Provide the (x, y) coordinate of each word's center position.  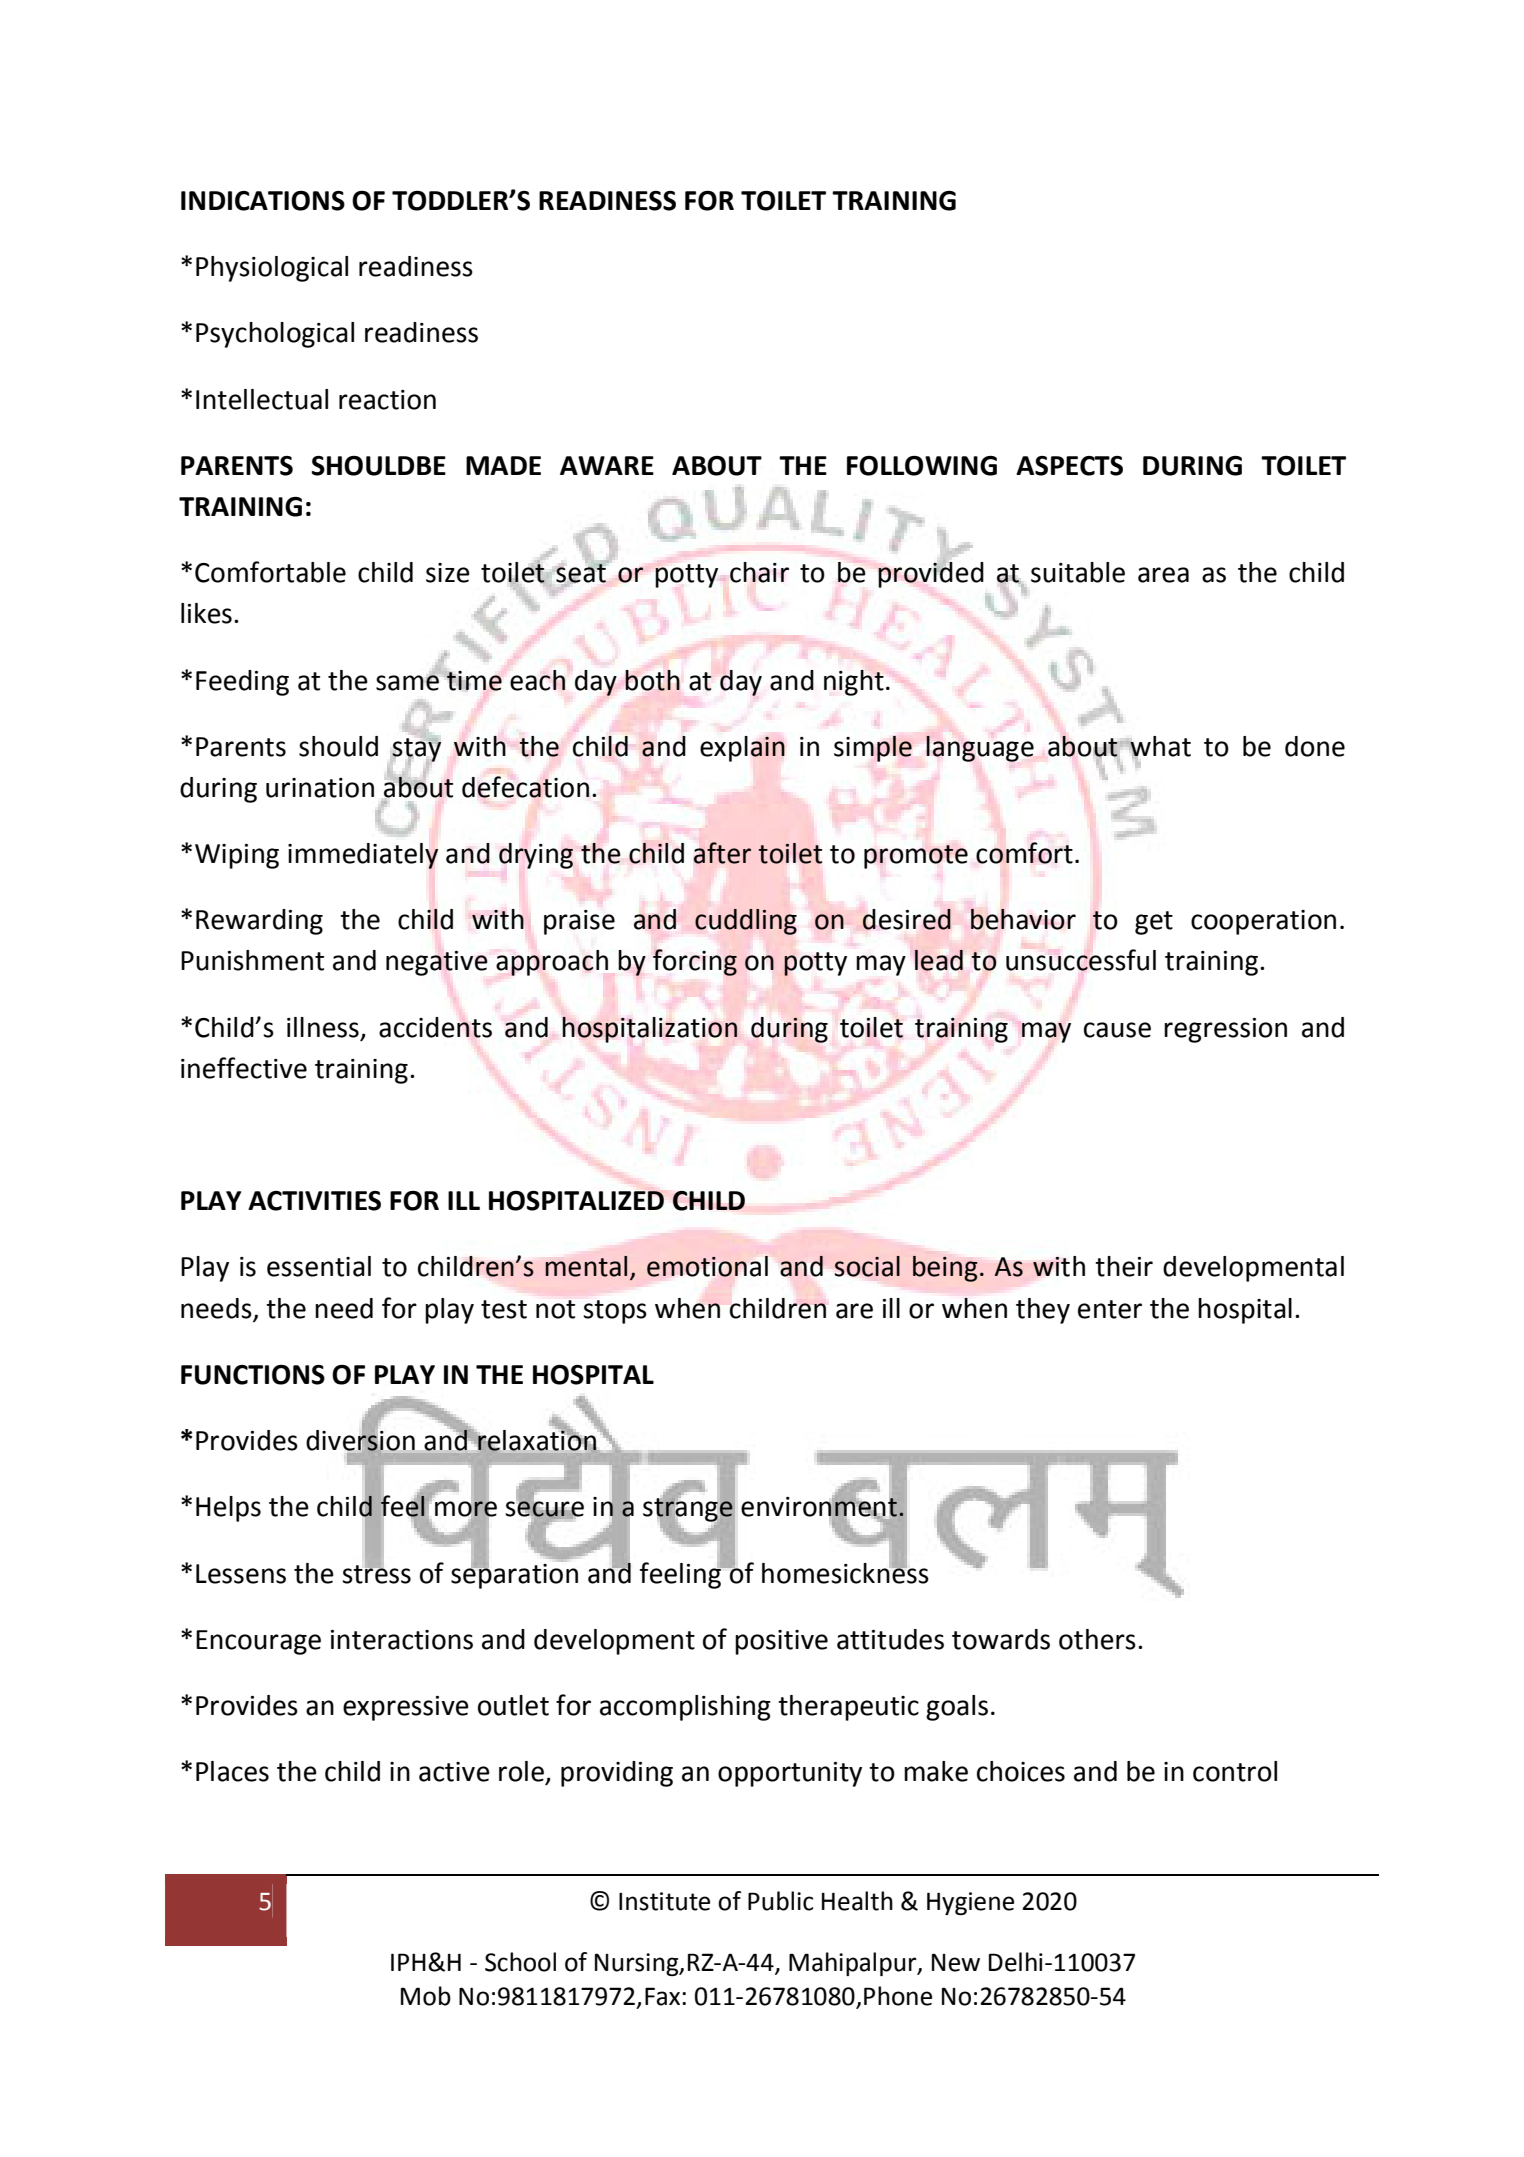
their (1124, 1266)
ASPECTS (1069, 466)
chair (759, 572)
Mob (426, 1996)
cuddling (746, 922)
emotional (707, 1266)
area (1163, 575)
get (1154, 923)
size (448, 573)
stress (376, 1573)
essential (319, 1266)
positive (781, 1642)
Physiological (272, 269)
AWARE (607, 465)
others (1097, 1639)
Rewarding (259, 922)
